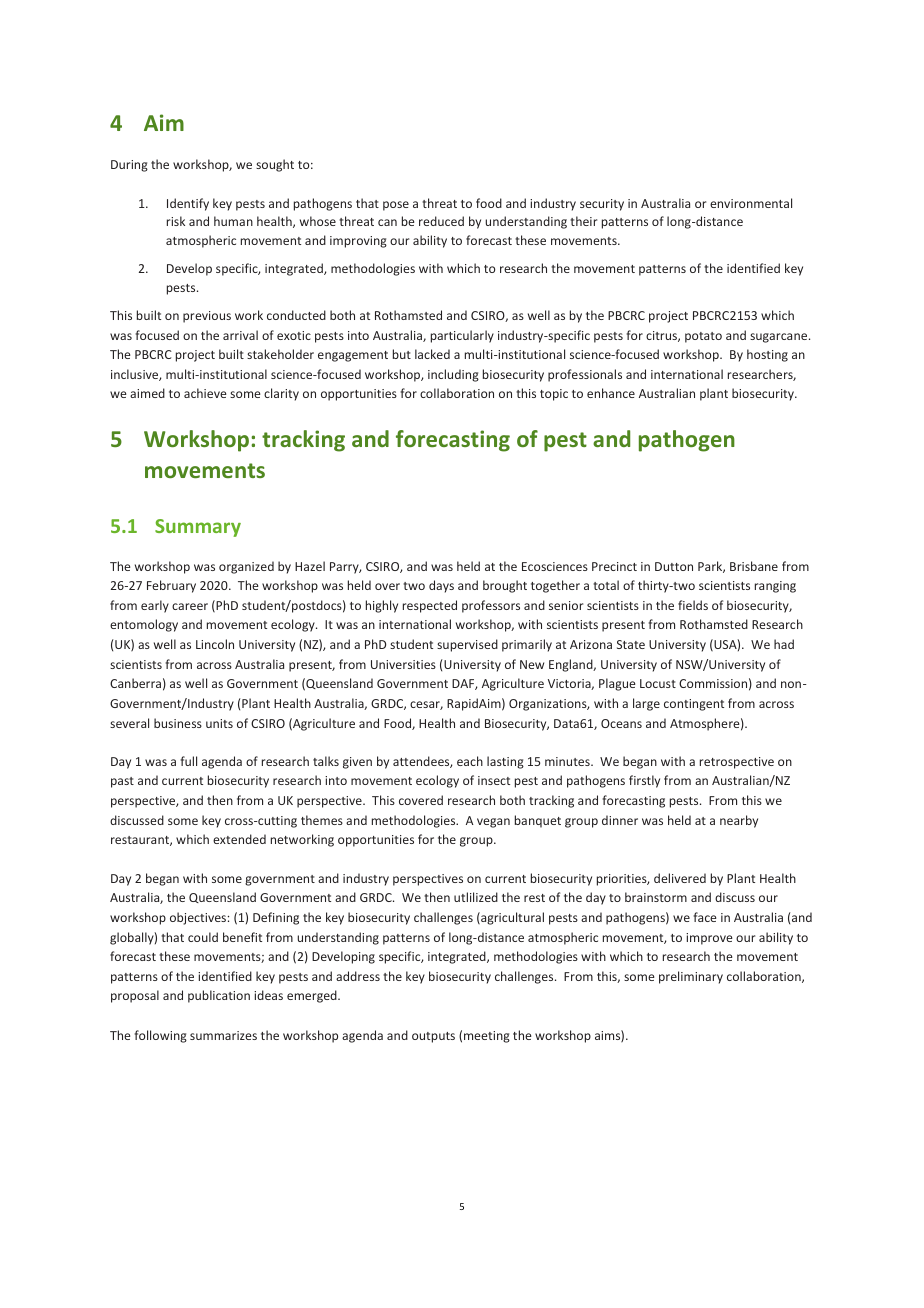 The height and width of the screenshot is (1308, 924). Describe the element at coordinates (198, 528) in the screenshot. I see `Summary` at that location.
